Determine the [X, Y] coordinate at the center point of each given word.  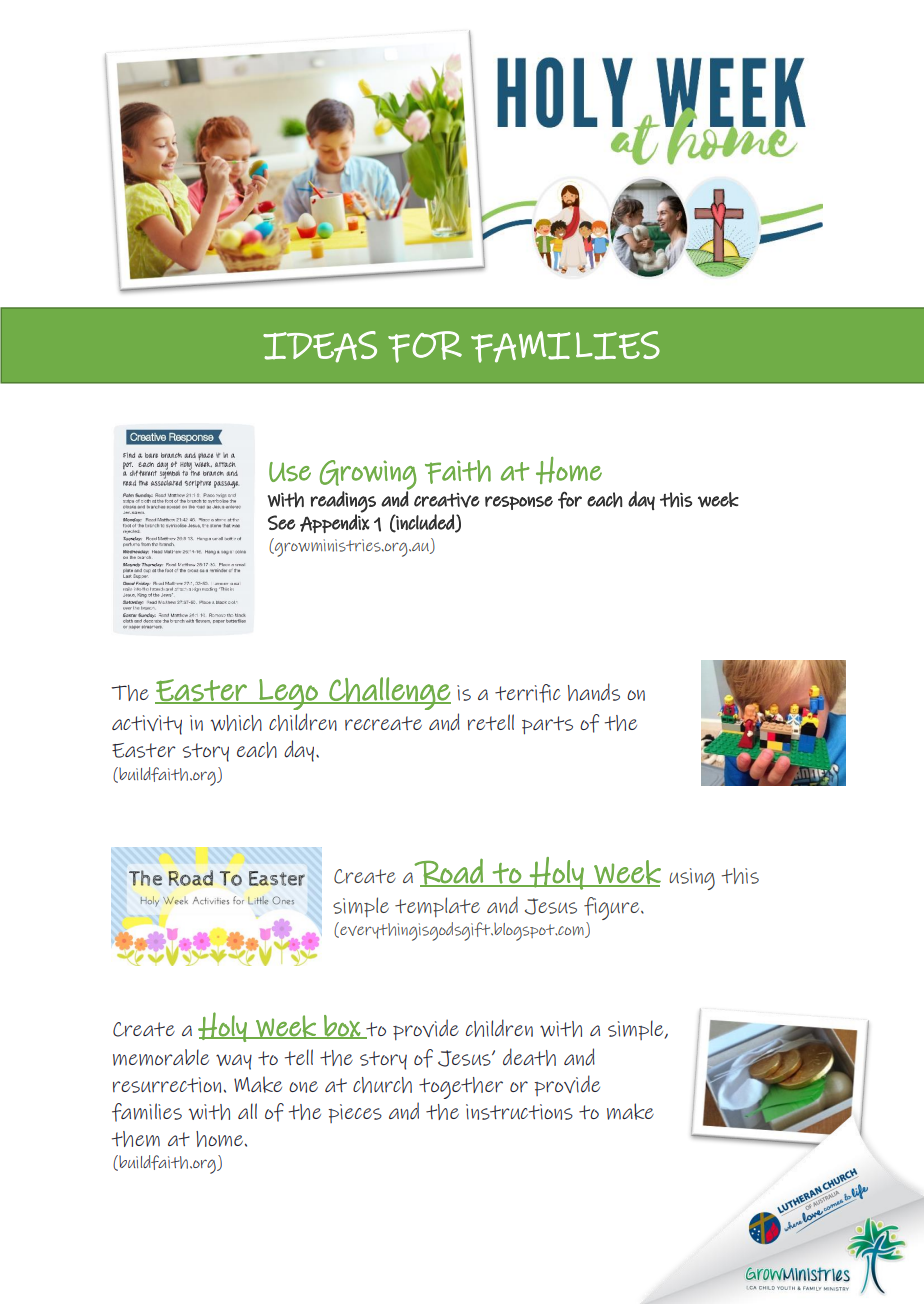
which [236, 723]
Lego [288, 694]
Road [449, 872]
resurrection [167, 1085]
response [519, 503]
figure [613, 908]
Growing [368, 476]
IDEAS [320, 347]
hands [594, 692]
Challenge [389, 693]
